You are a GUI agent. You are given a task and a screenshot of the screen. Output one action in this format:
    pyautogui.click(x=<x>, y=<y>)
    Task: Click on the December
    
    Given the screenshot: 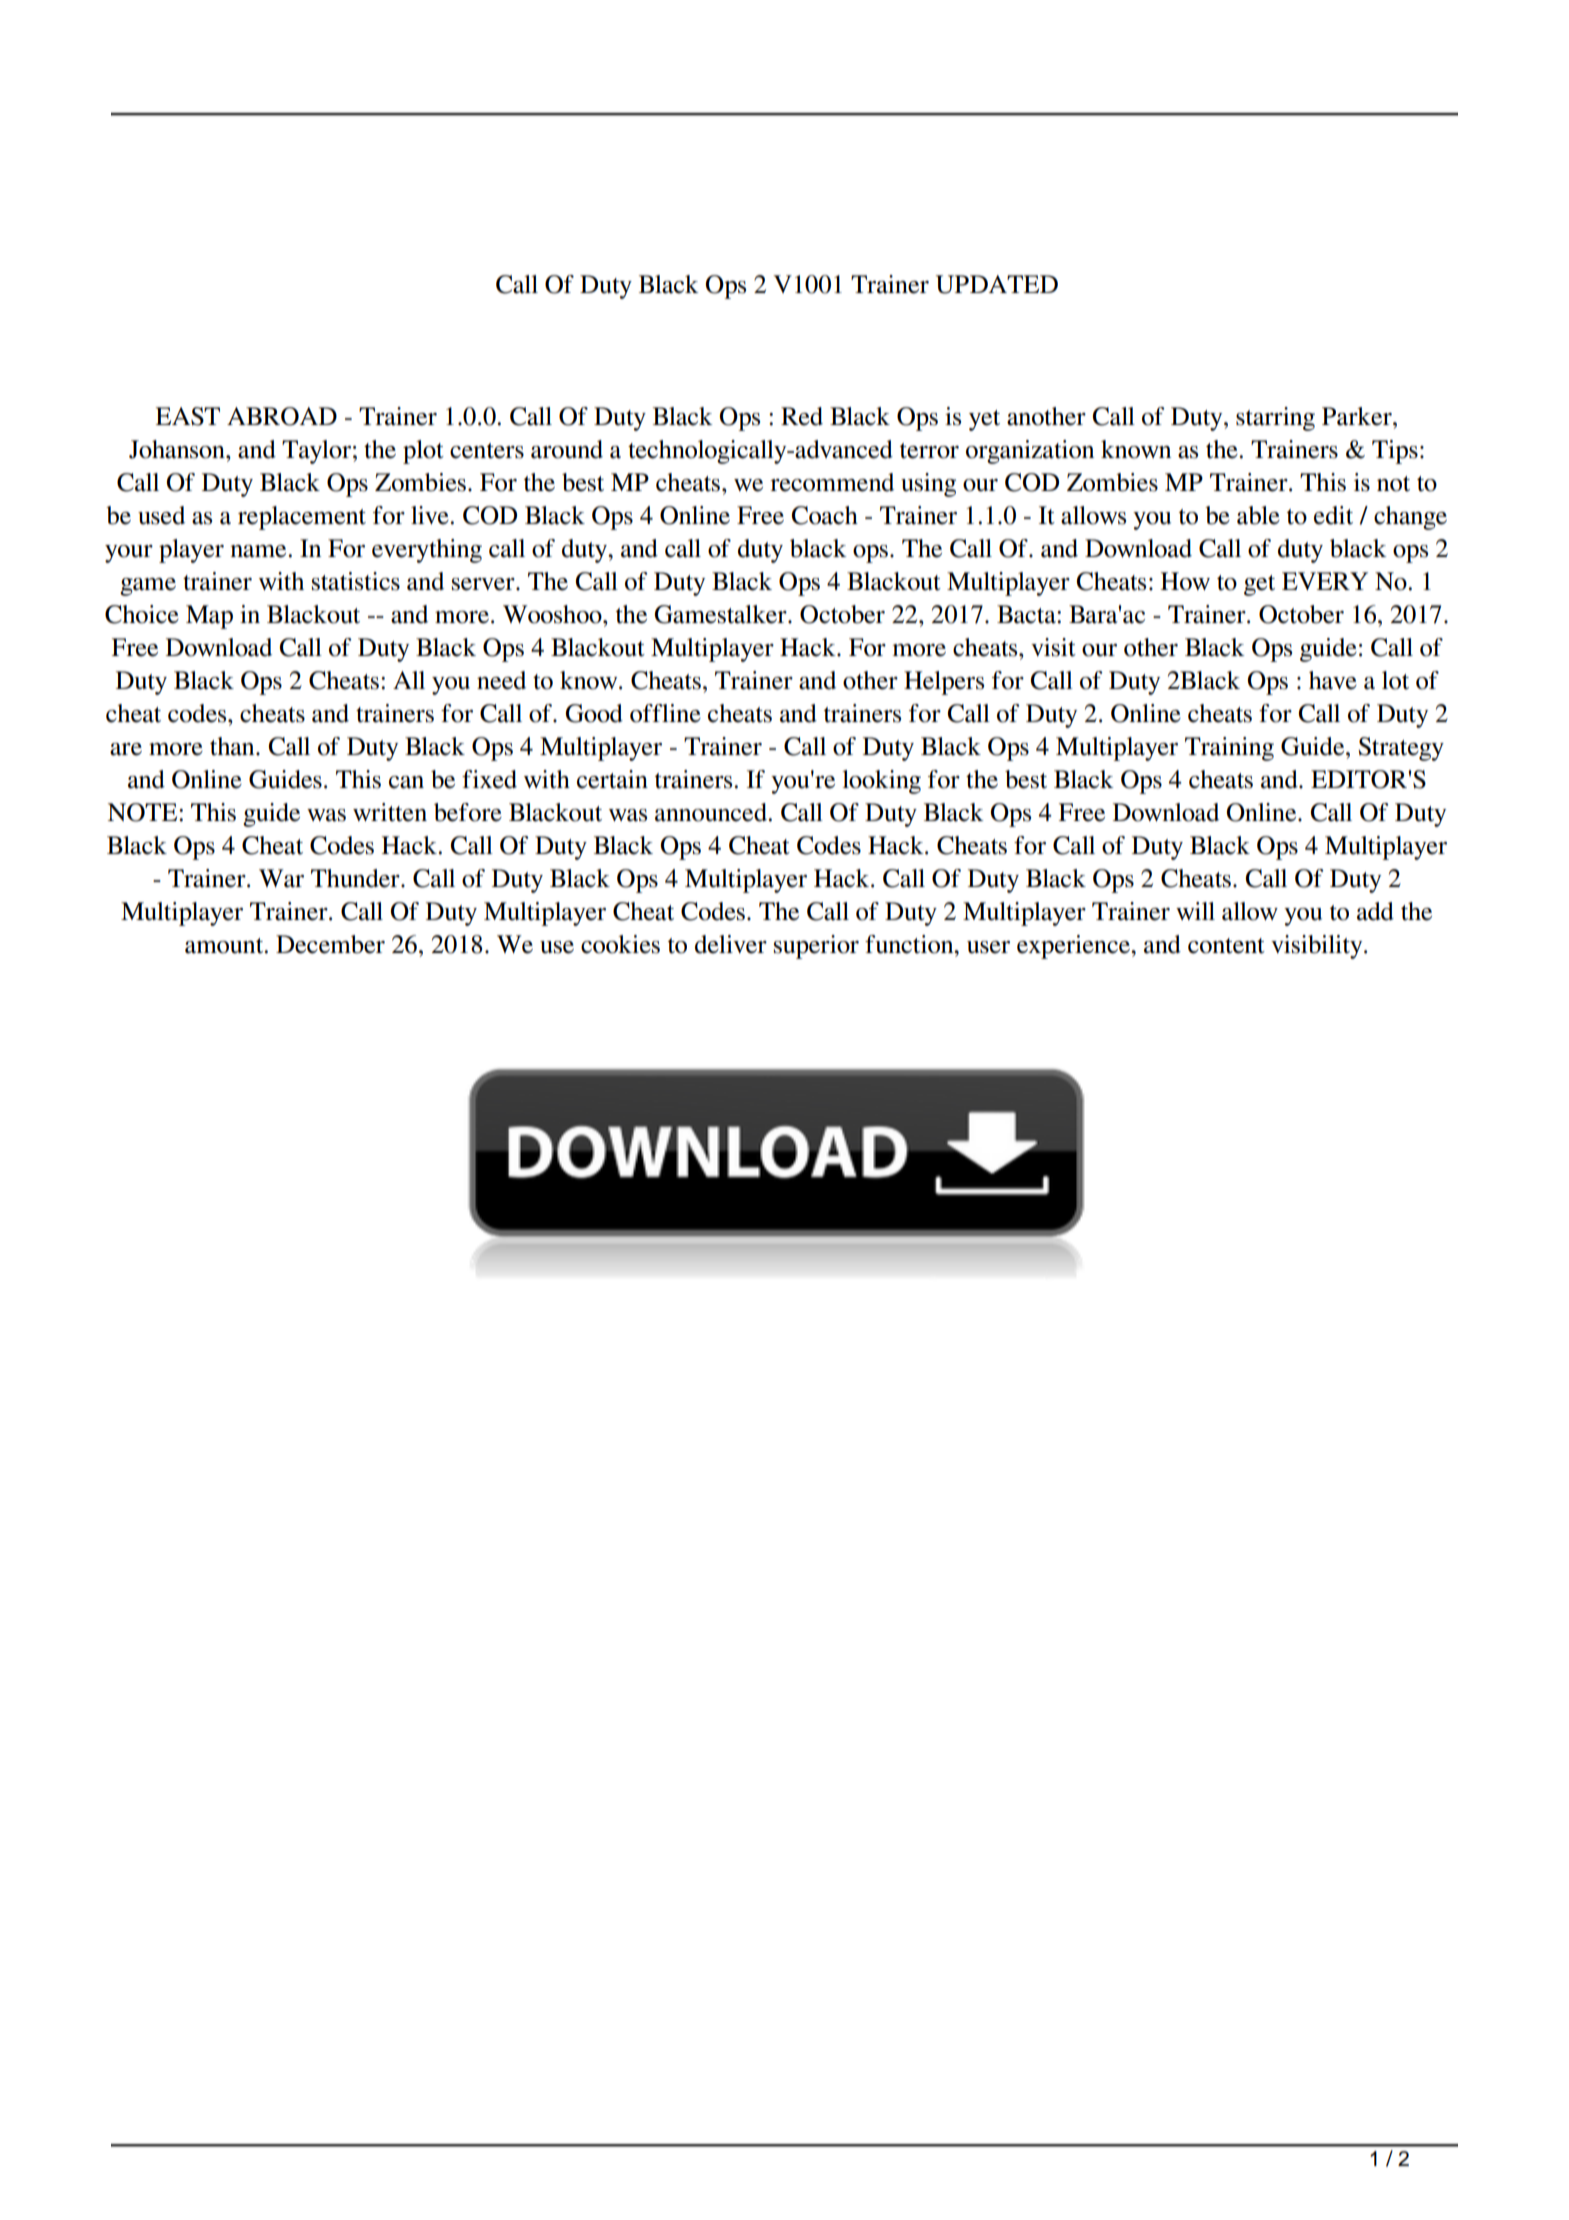 What is the action you would take?
    pyautogui.click(x=330, y=944)
